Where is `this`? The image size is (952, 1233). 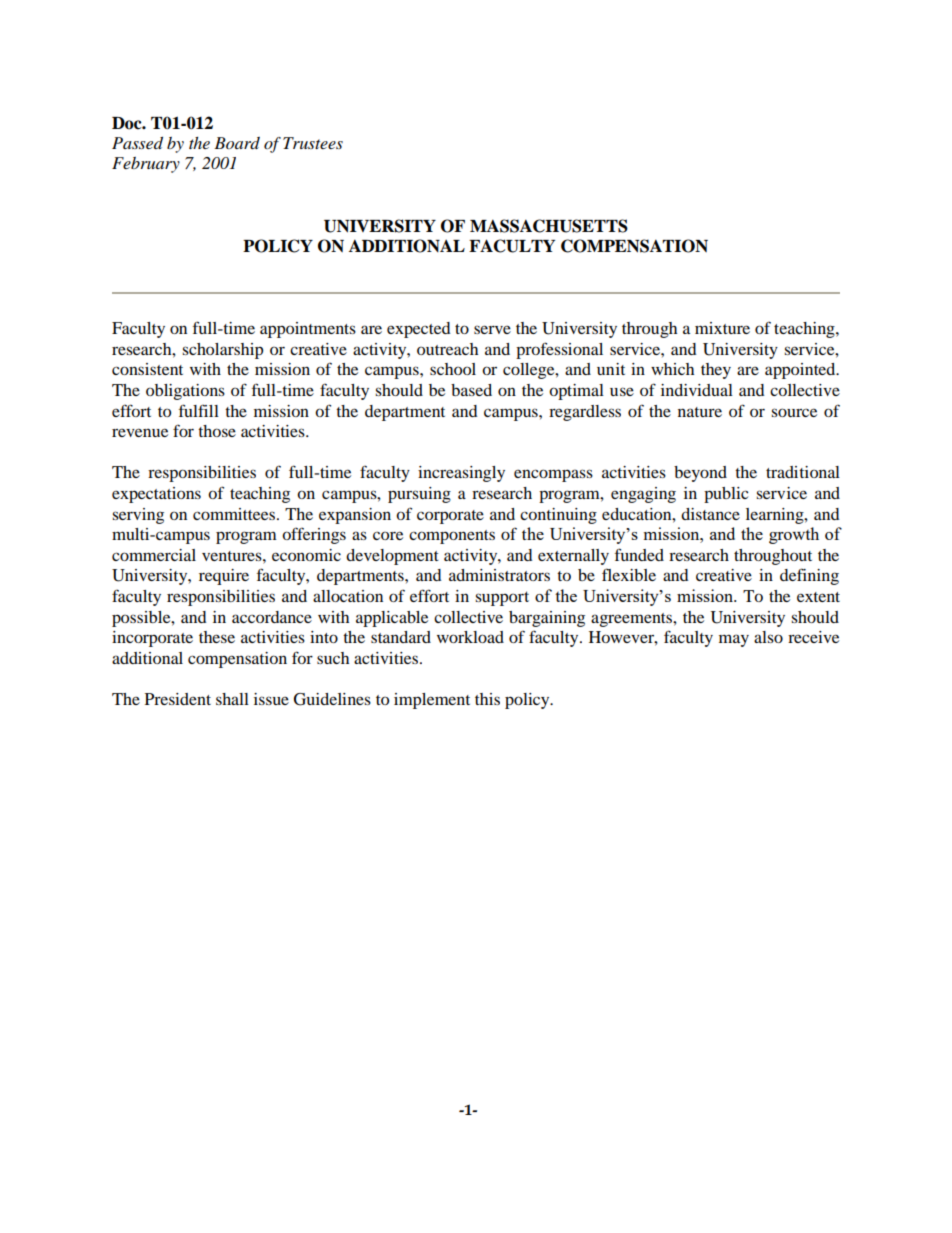
this is located at coordinates (487, 699).
